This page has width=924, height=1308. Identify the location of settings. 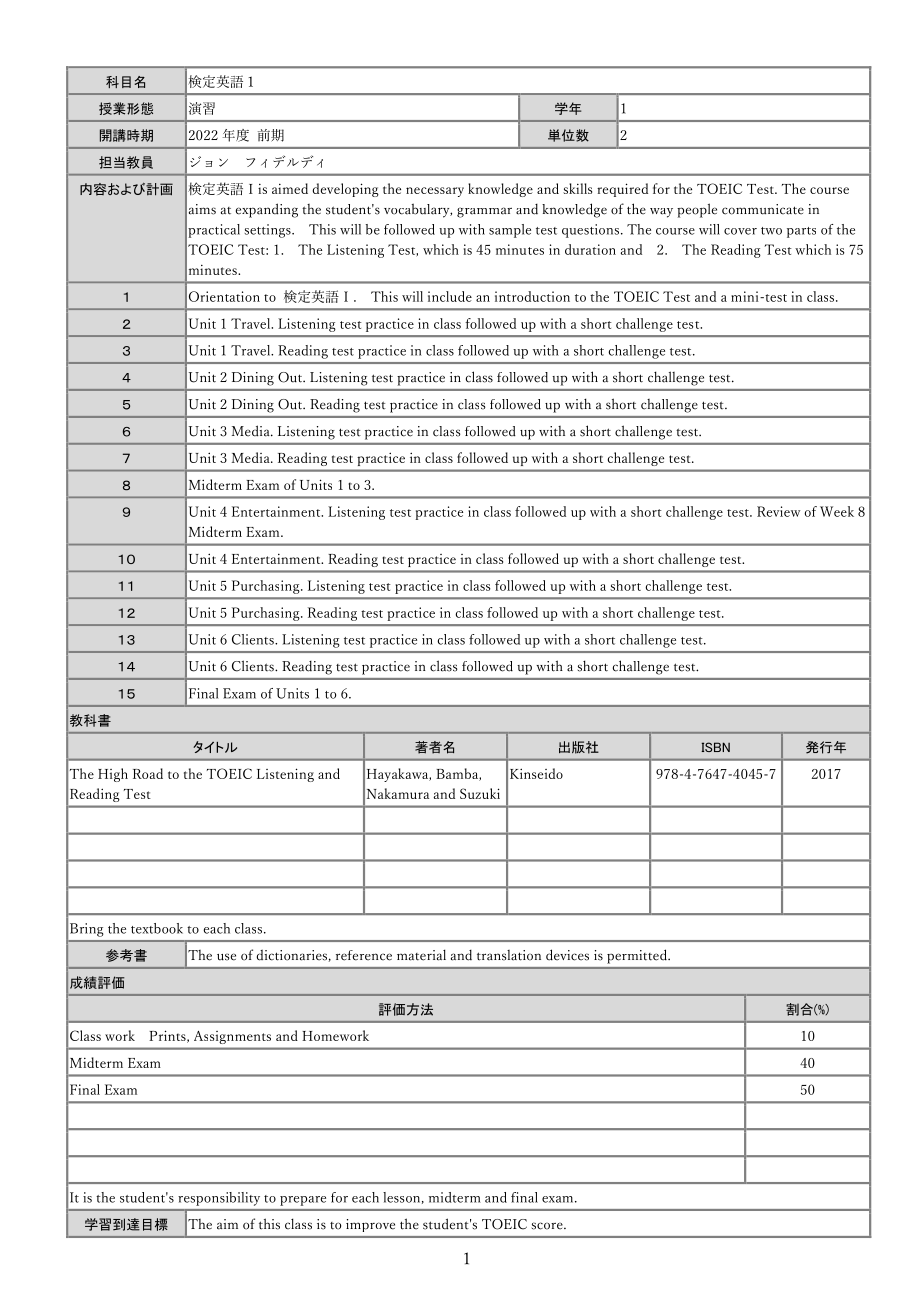
(268, 231).
